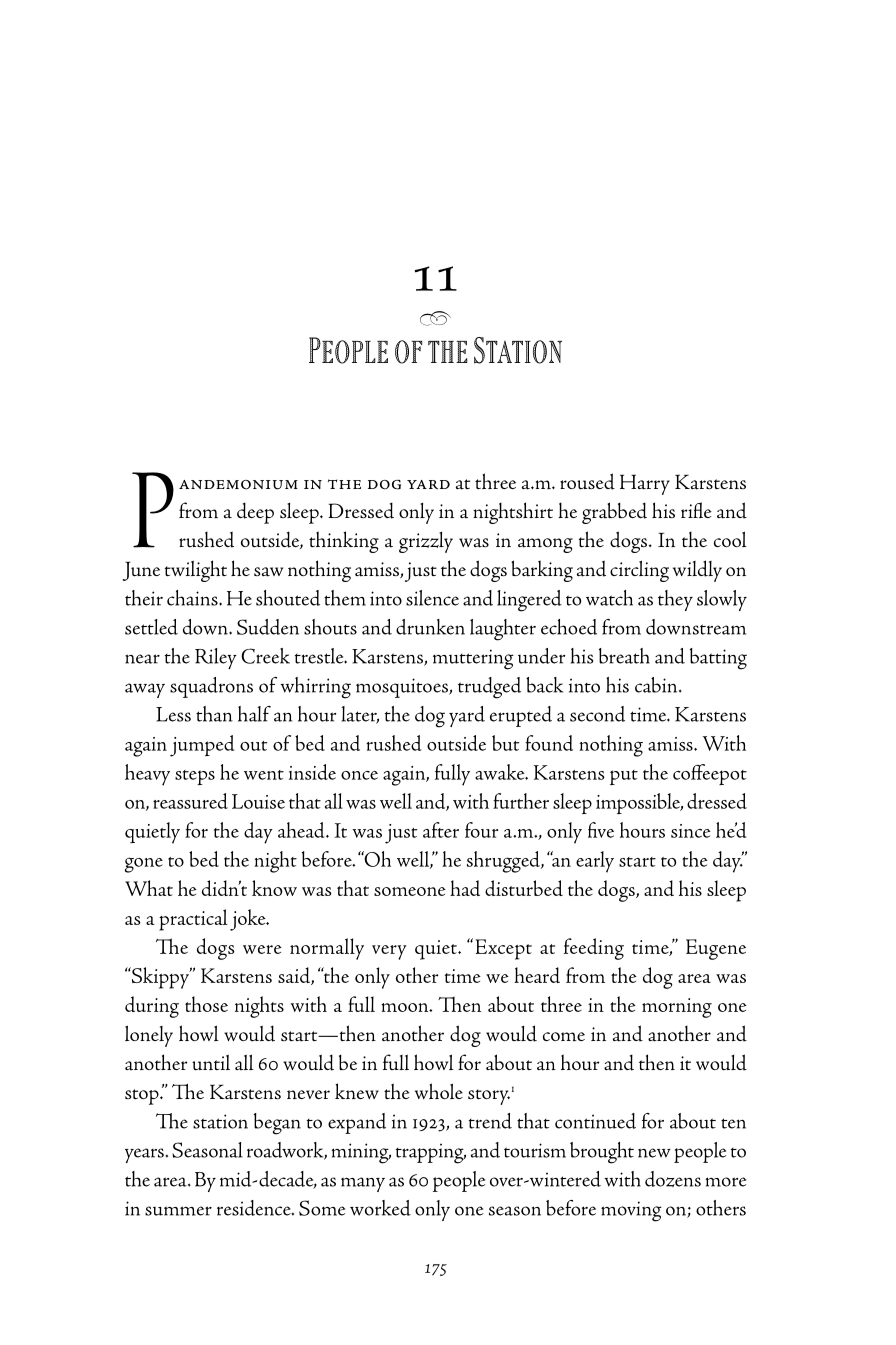 The image size is (896, 1345). I want to click on after, so click(441, 830).
